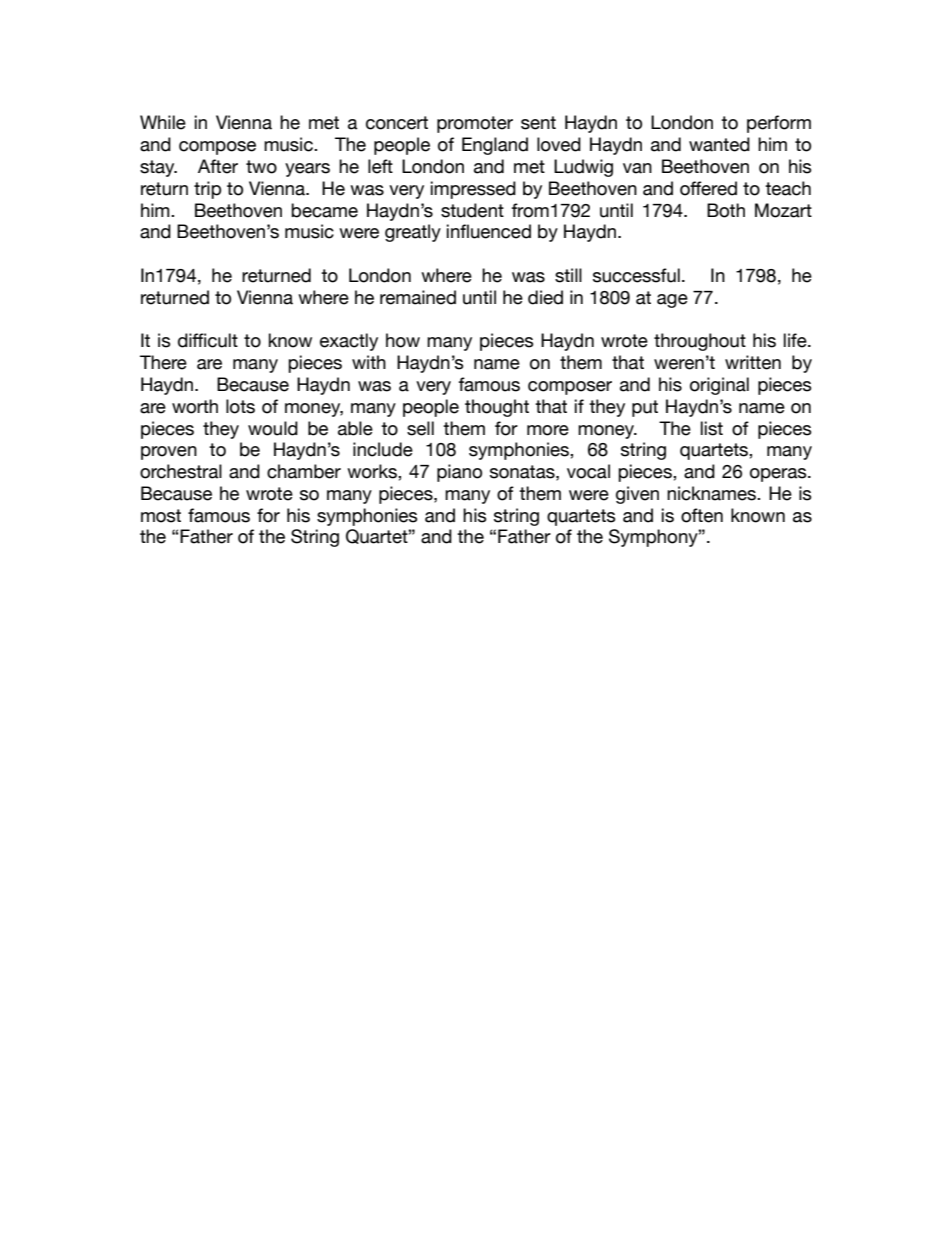  I want to click on promoter, so click(475, 124).
